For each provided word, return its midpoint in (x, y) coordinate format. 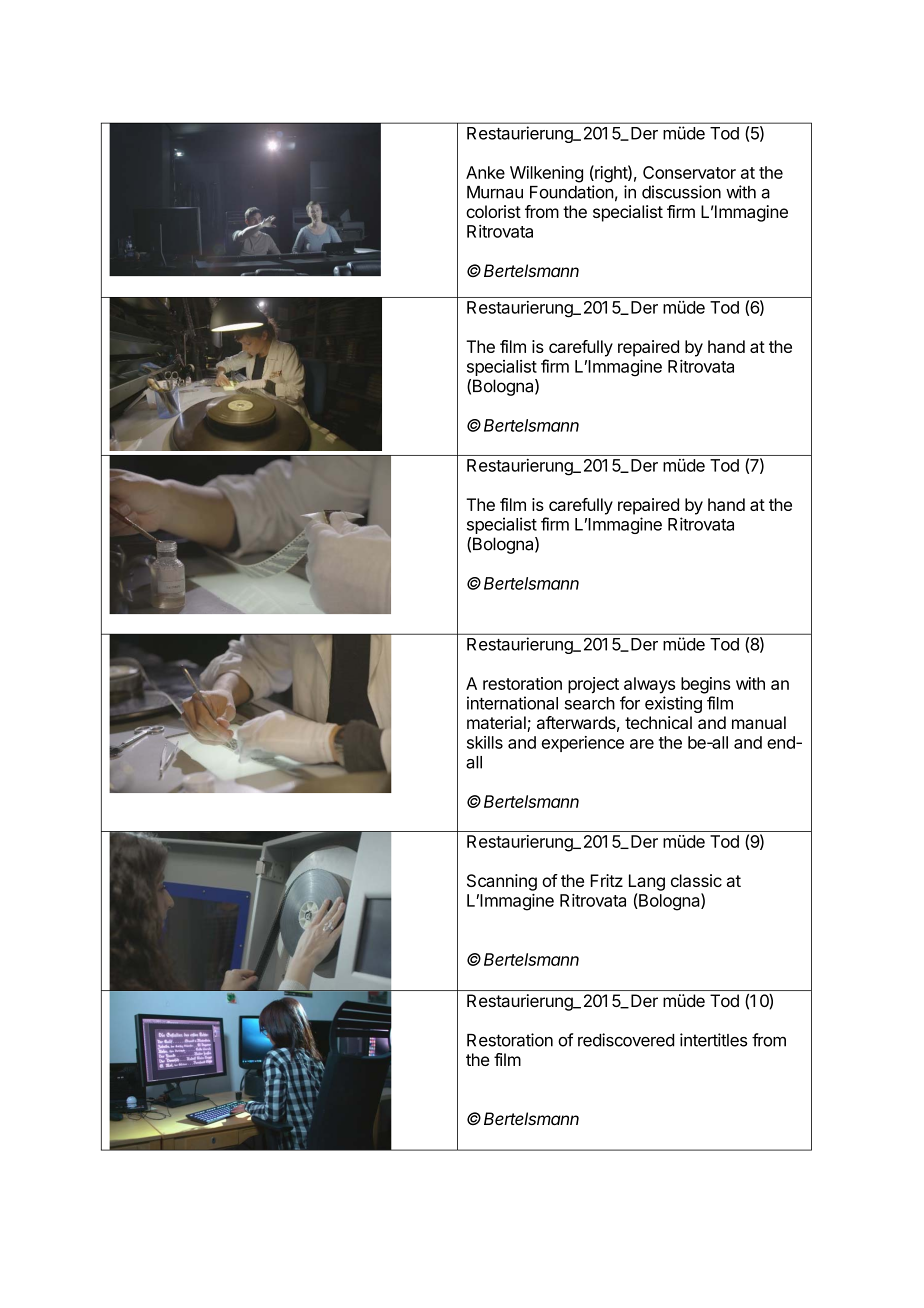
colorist (493, 211)
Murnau (495, 192)
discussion (681, 192)
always (649, 685)
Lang (647, 882)
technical (658, 722)
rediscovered (626, 1040)
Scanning (502, 882)
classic (696, 880)
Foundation (572, 192)
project (593, 685)
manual (759, 722)
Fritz (607, 880)
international (512, 703)
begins (706, 685)
